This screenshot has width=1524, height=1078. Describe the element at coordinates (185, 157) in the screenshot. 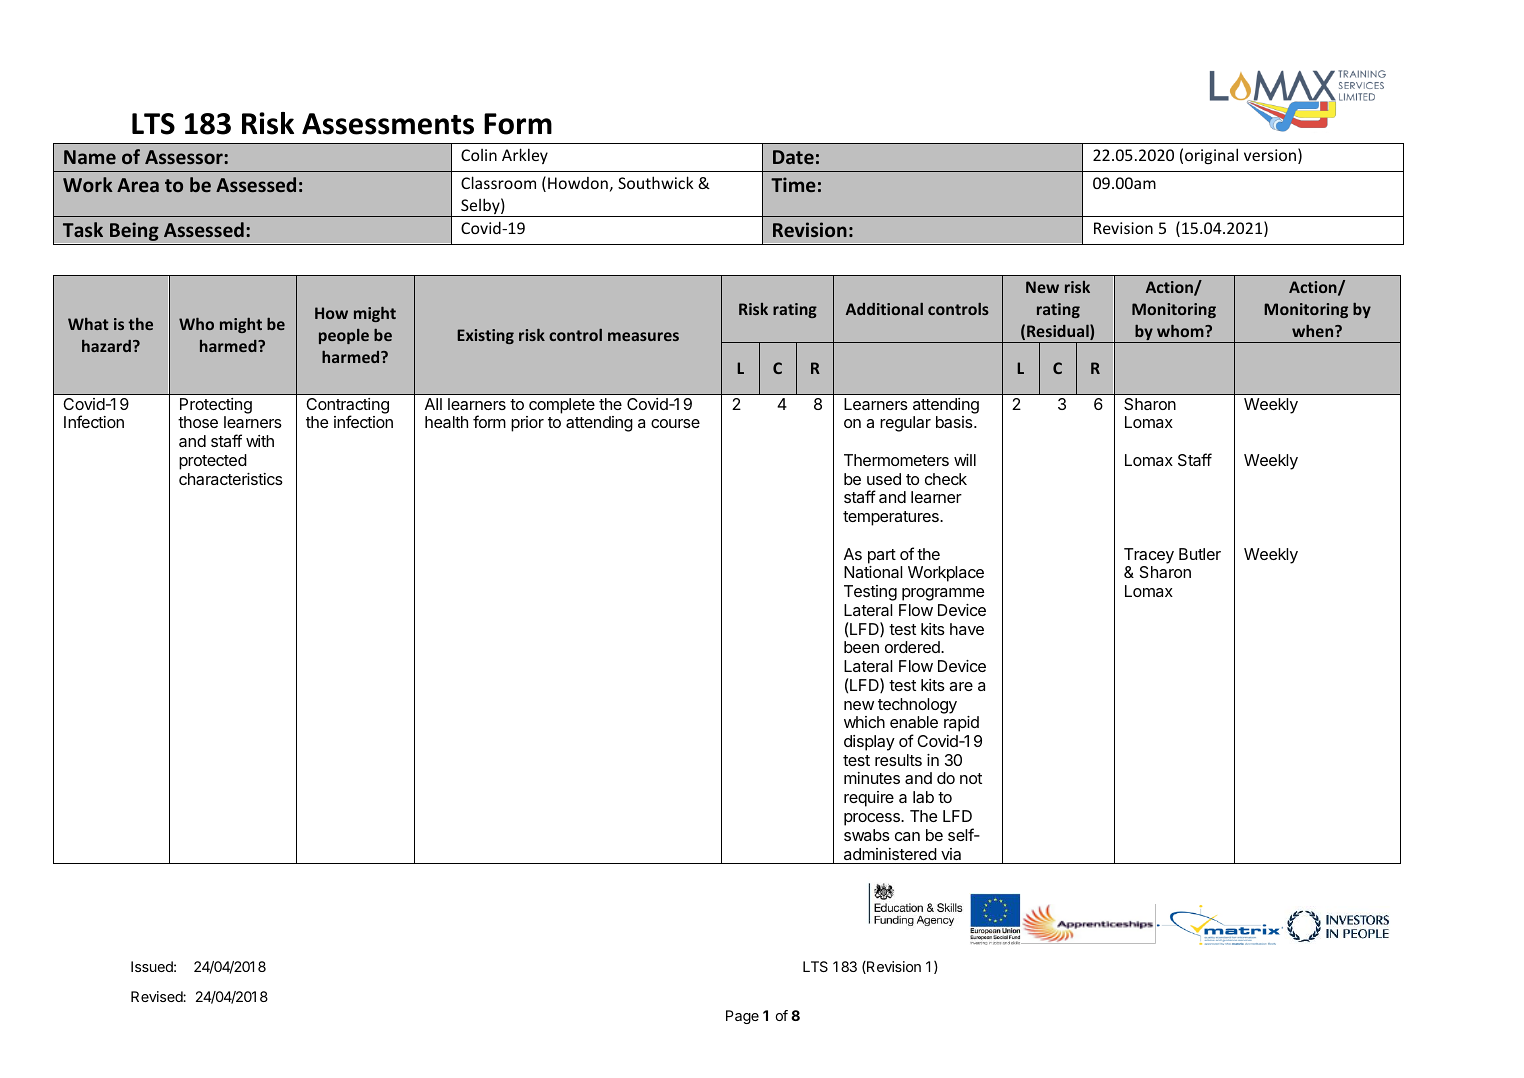

I see `Assessor` at that location.
